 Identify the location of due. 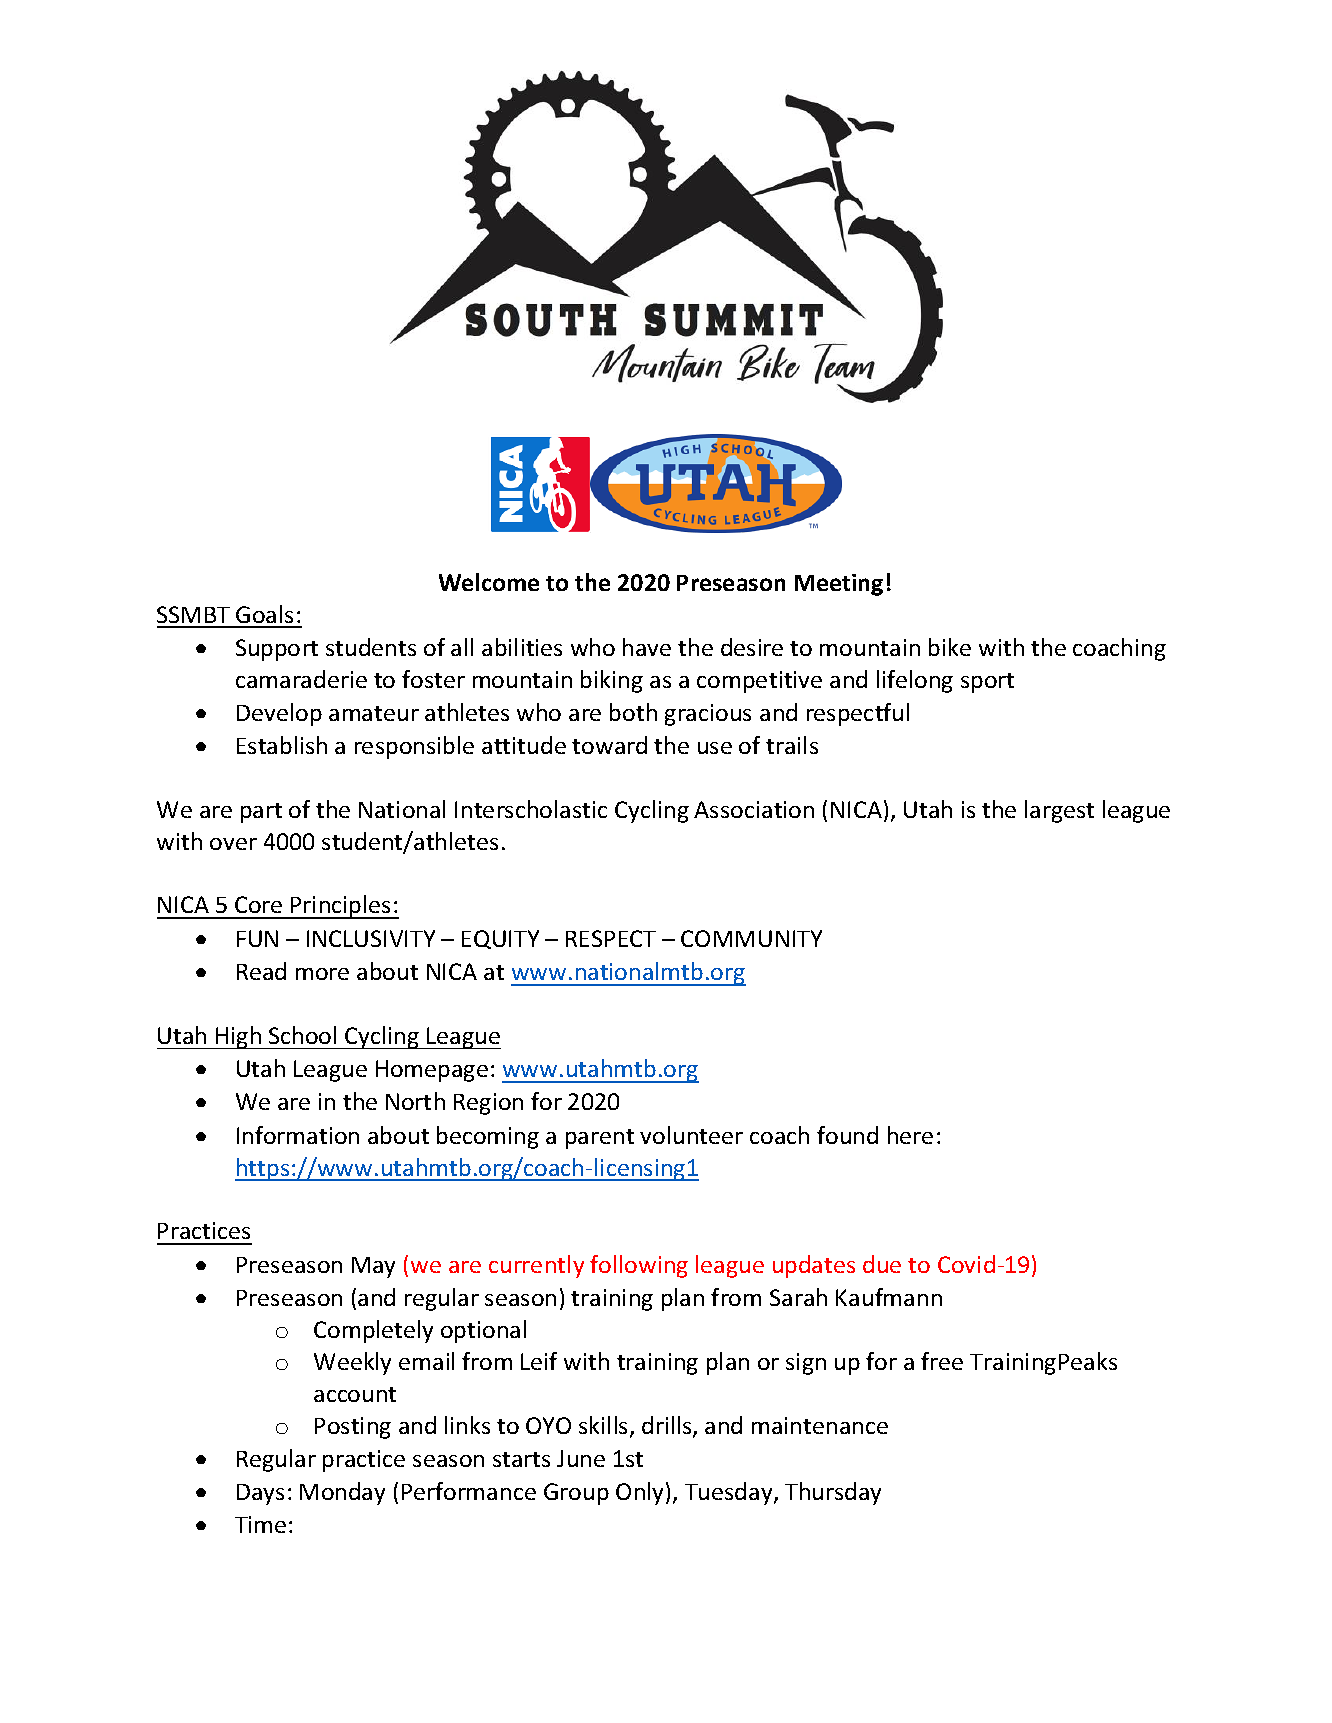
(882, 1264).
